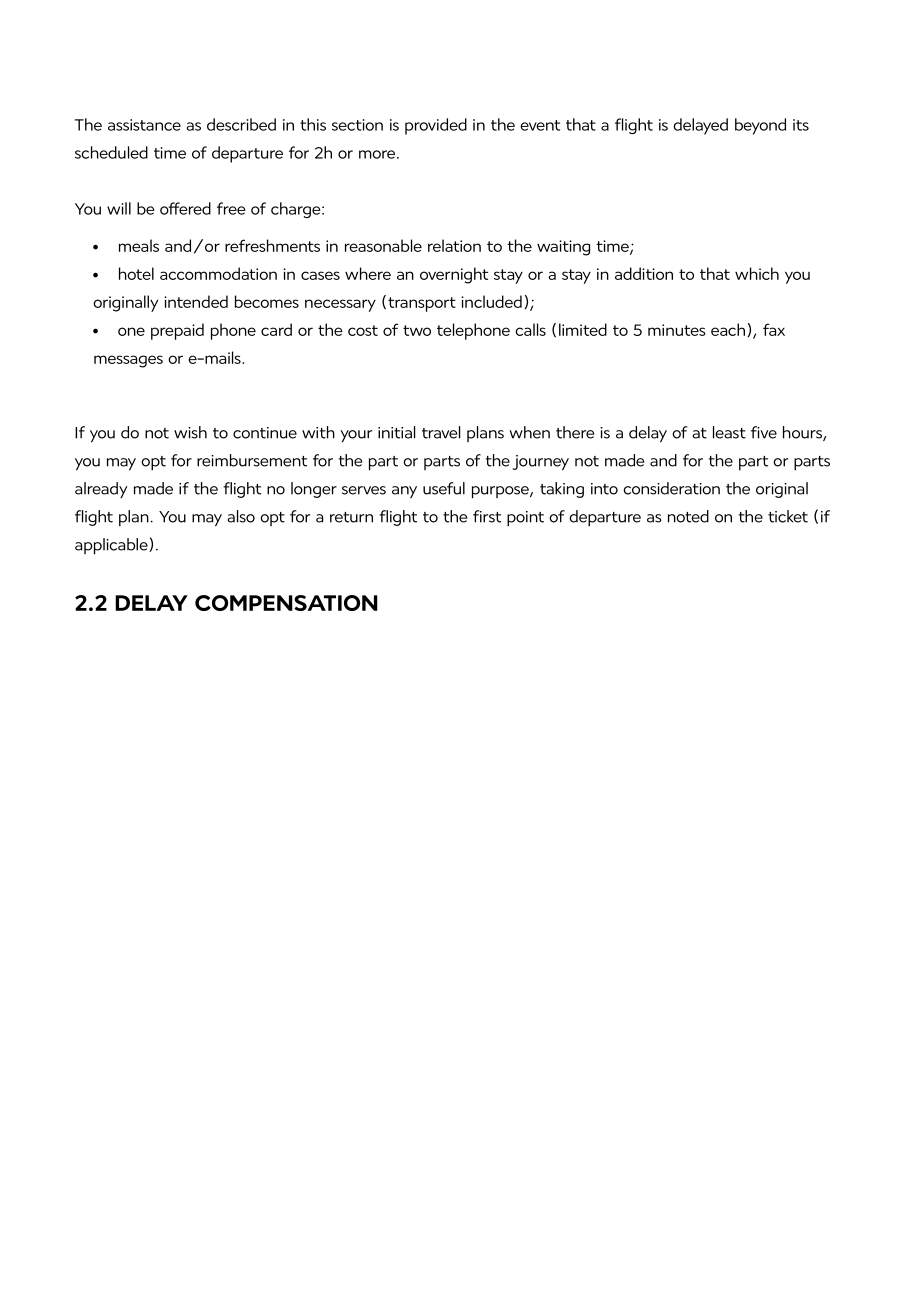  Describe the element at coordinates (286, 603) in the screenshot. I see `COMPENSATION` at that location.
